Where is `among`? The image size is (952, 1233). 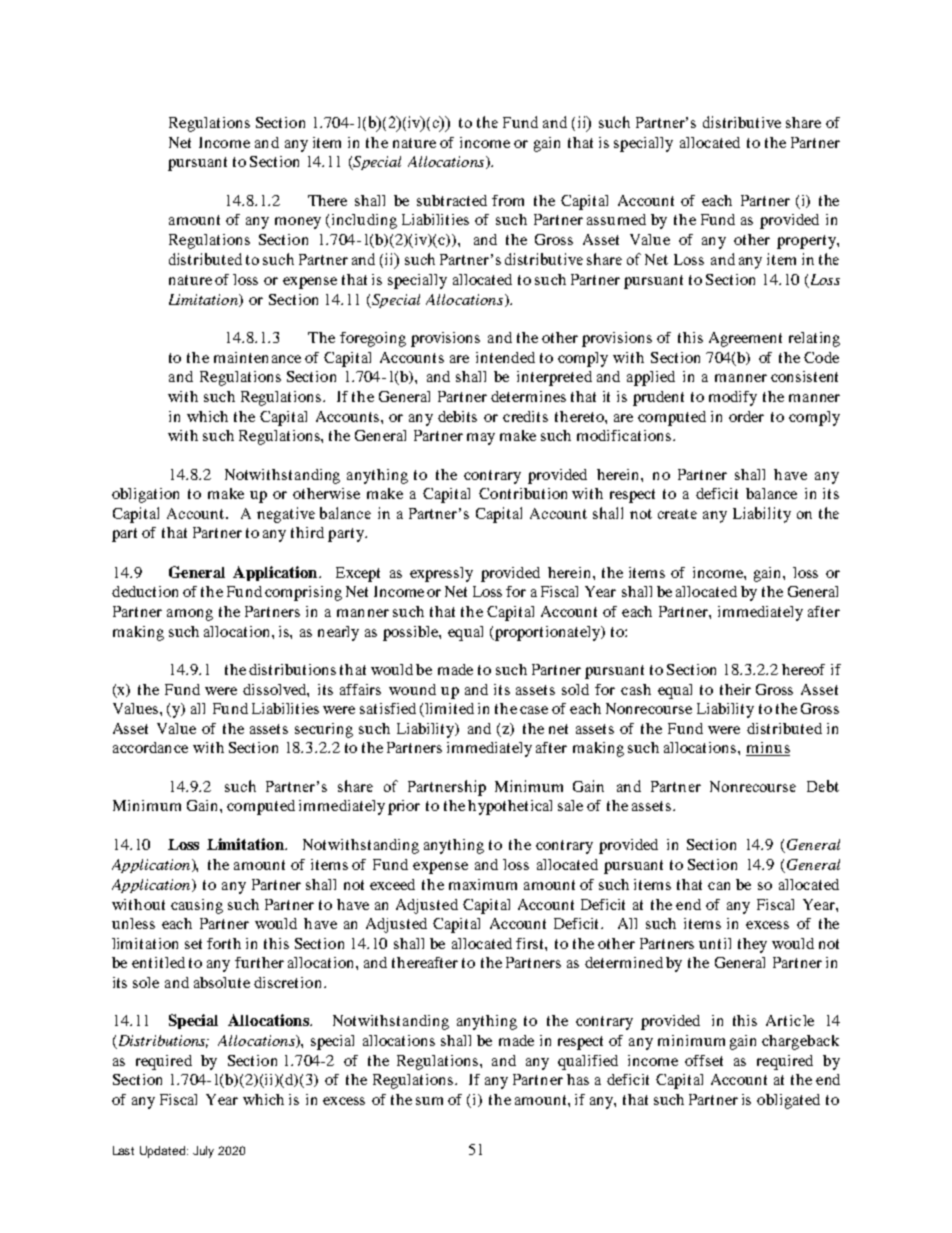
among is located at coordinates (190, 615).
